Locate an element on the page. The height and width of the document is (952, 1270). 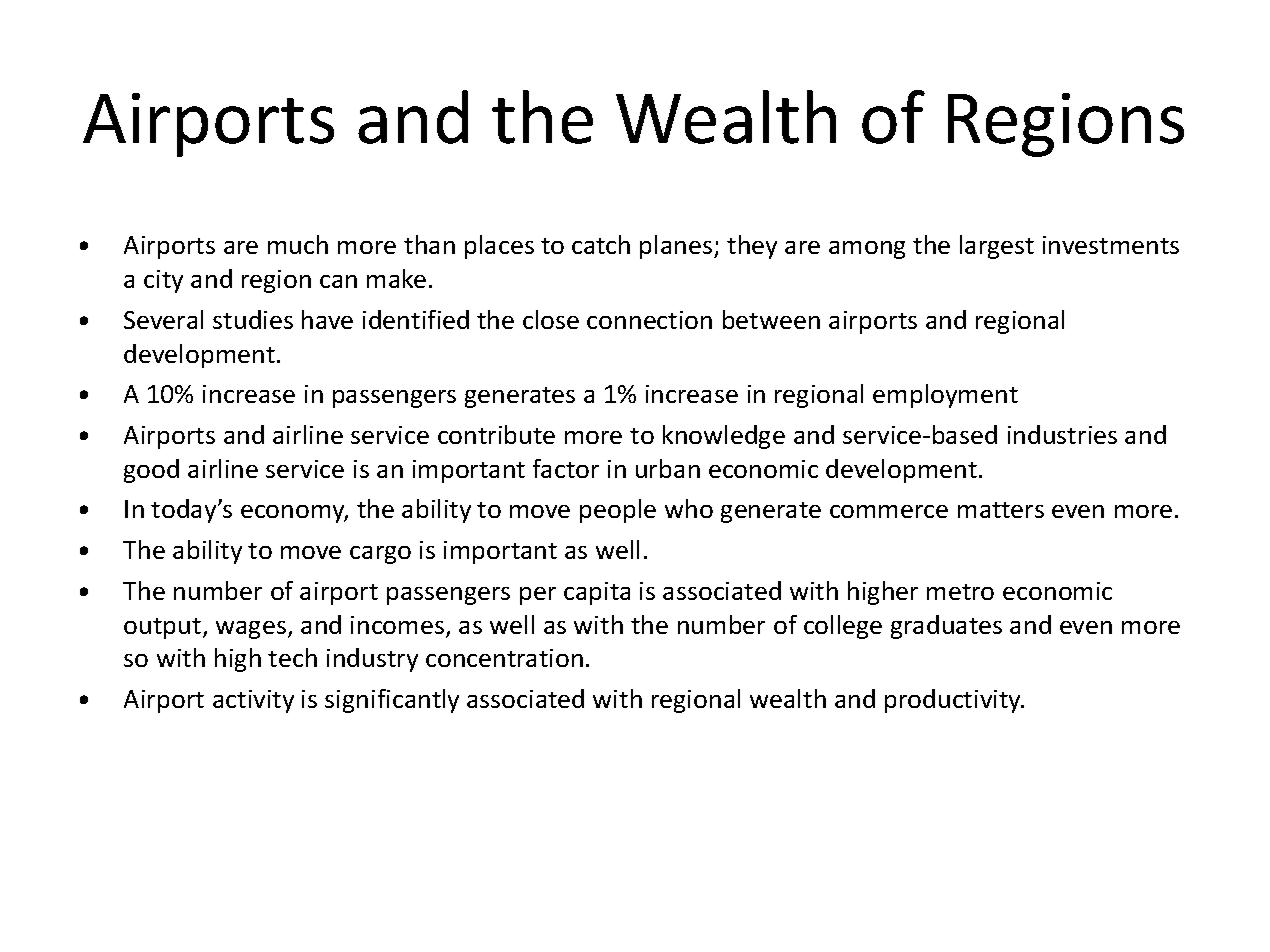
activity is located at coordinates (253, 701).
